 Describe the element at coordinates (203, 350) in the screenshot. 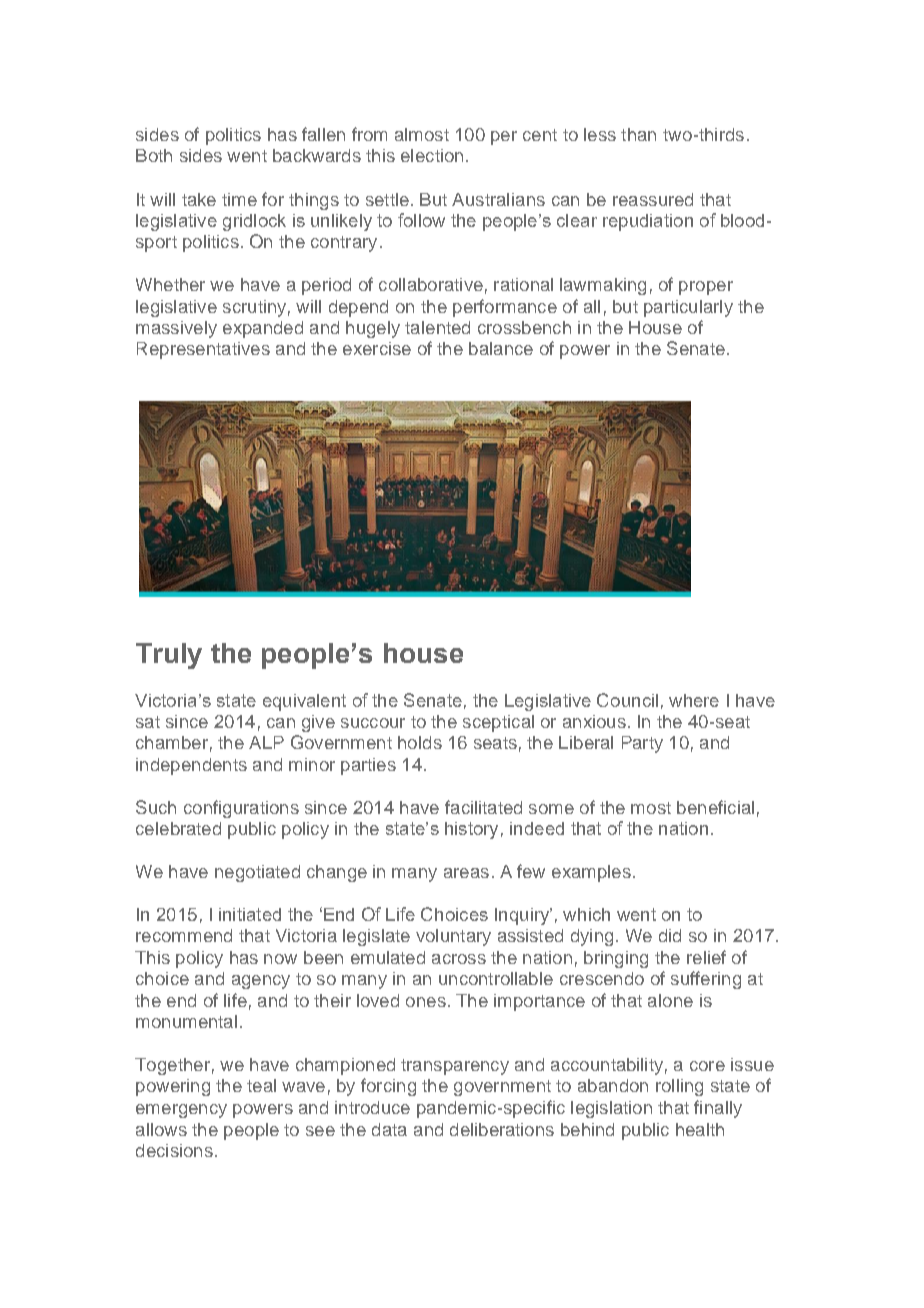

I see `Representatives` at that location.
